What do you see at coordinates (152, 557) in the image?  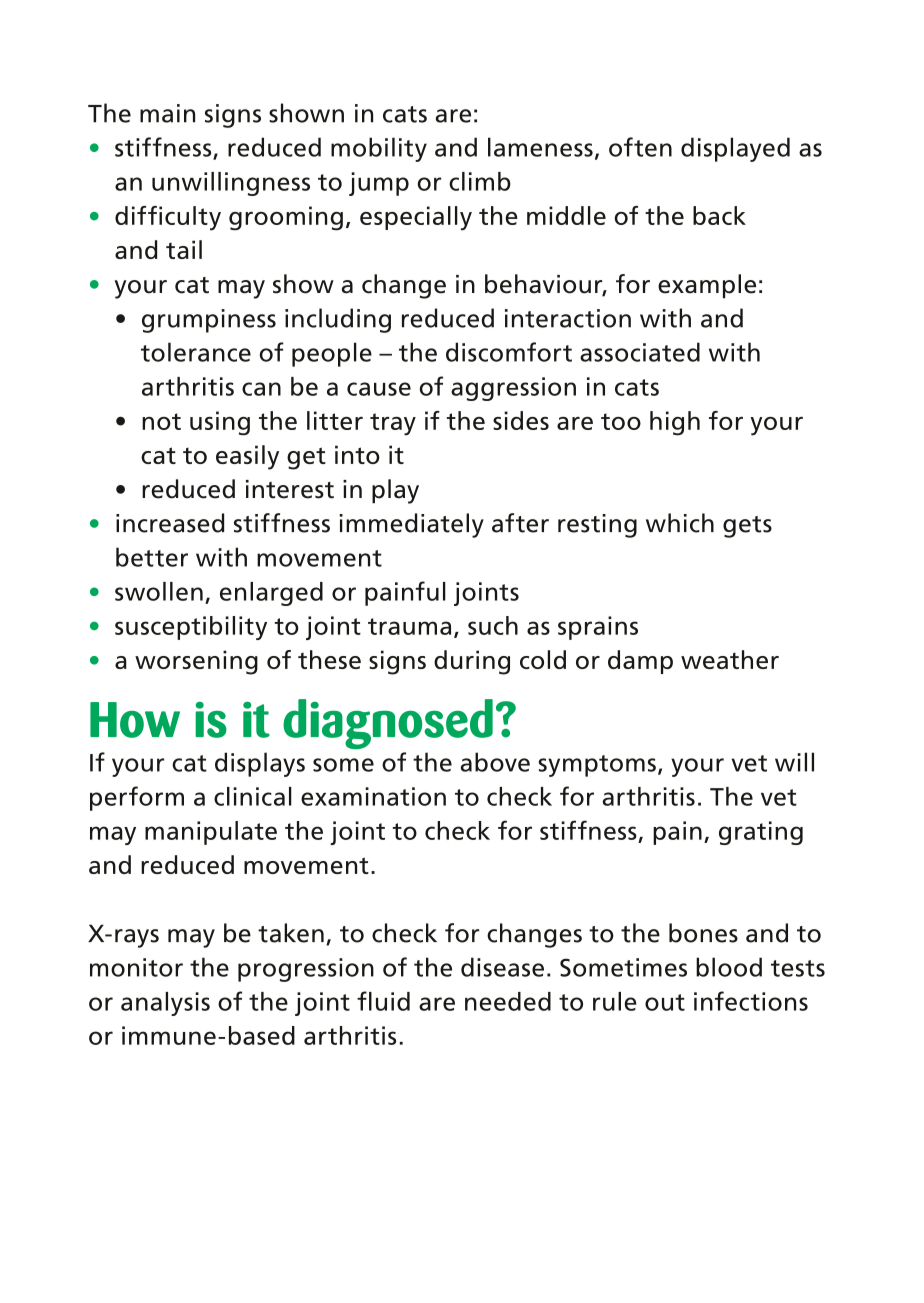 I see `better` at bounding box center [152, 557].
